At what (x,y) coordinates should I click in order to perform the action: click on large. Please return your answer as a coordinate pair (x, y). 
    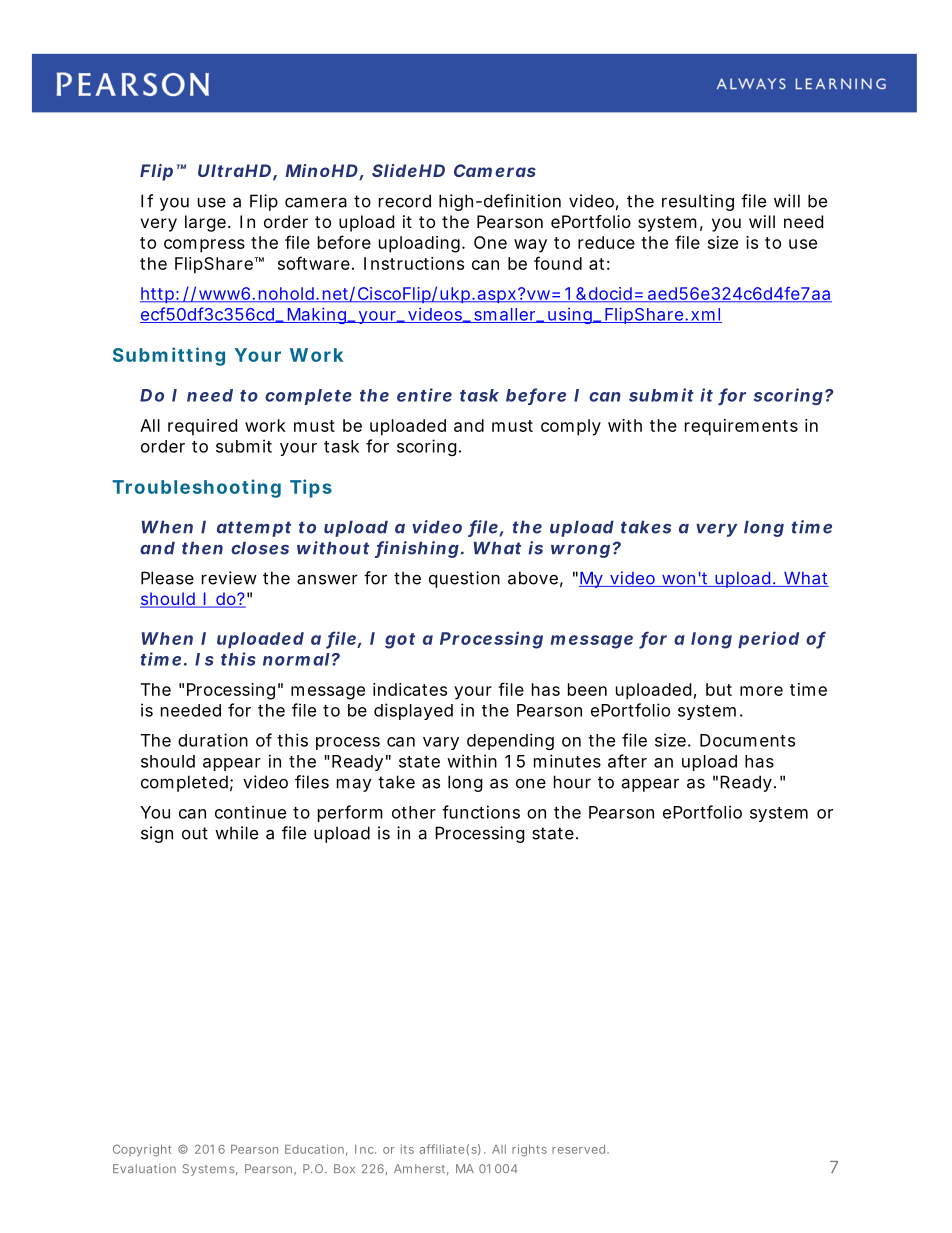
    Looking at the image, I should click on (205, 223).
